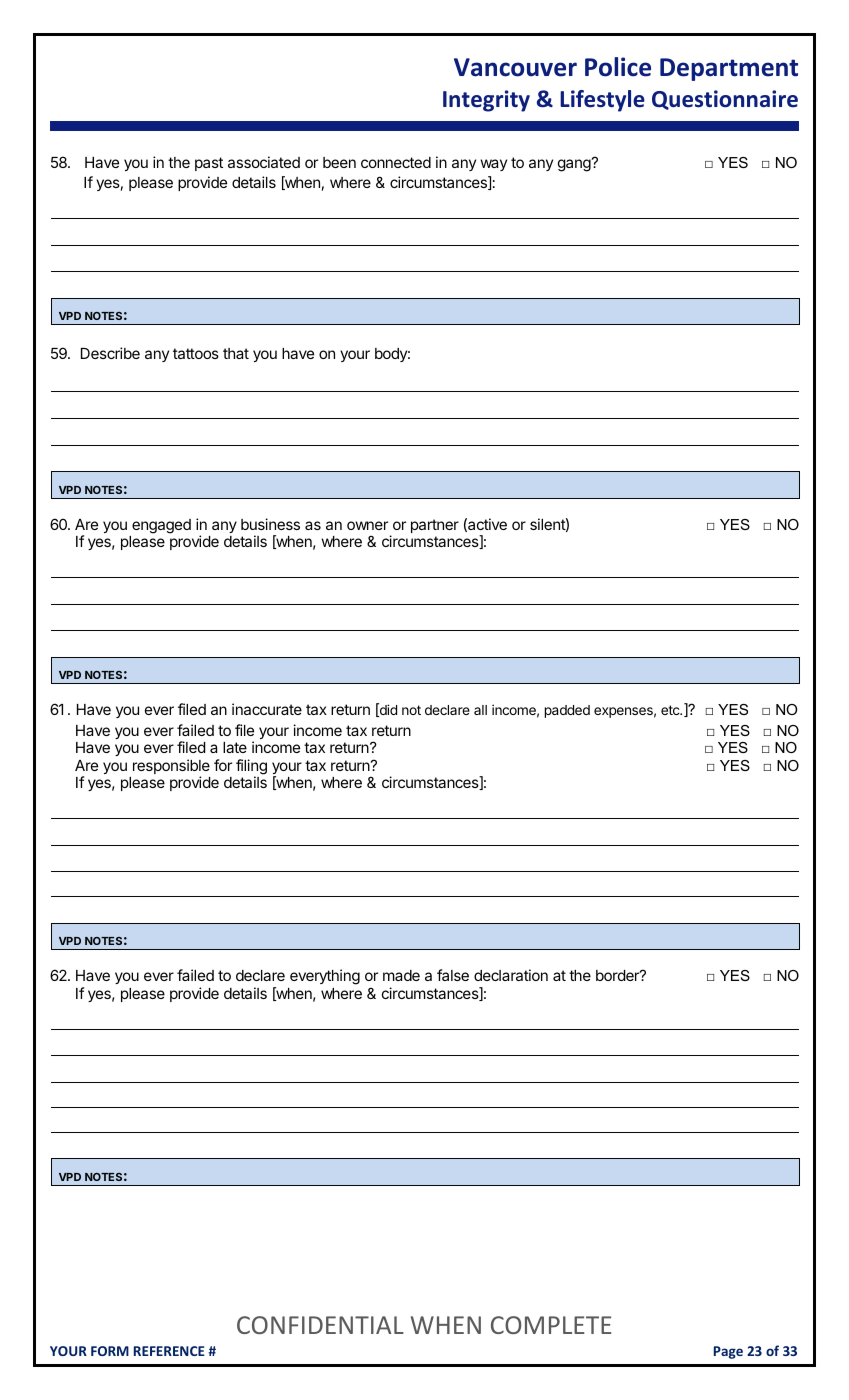  What do you see at coordinates (618, 67) in the screenshot?
I see `Police` at bounding box center [618, 67].
